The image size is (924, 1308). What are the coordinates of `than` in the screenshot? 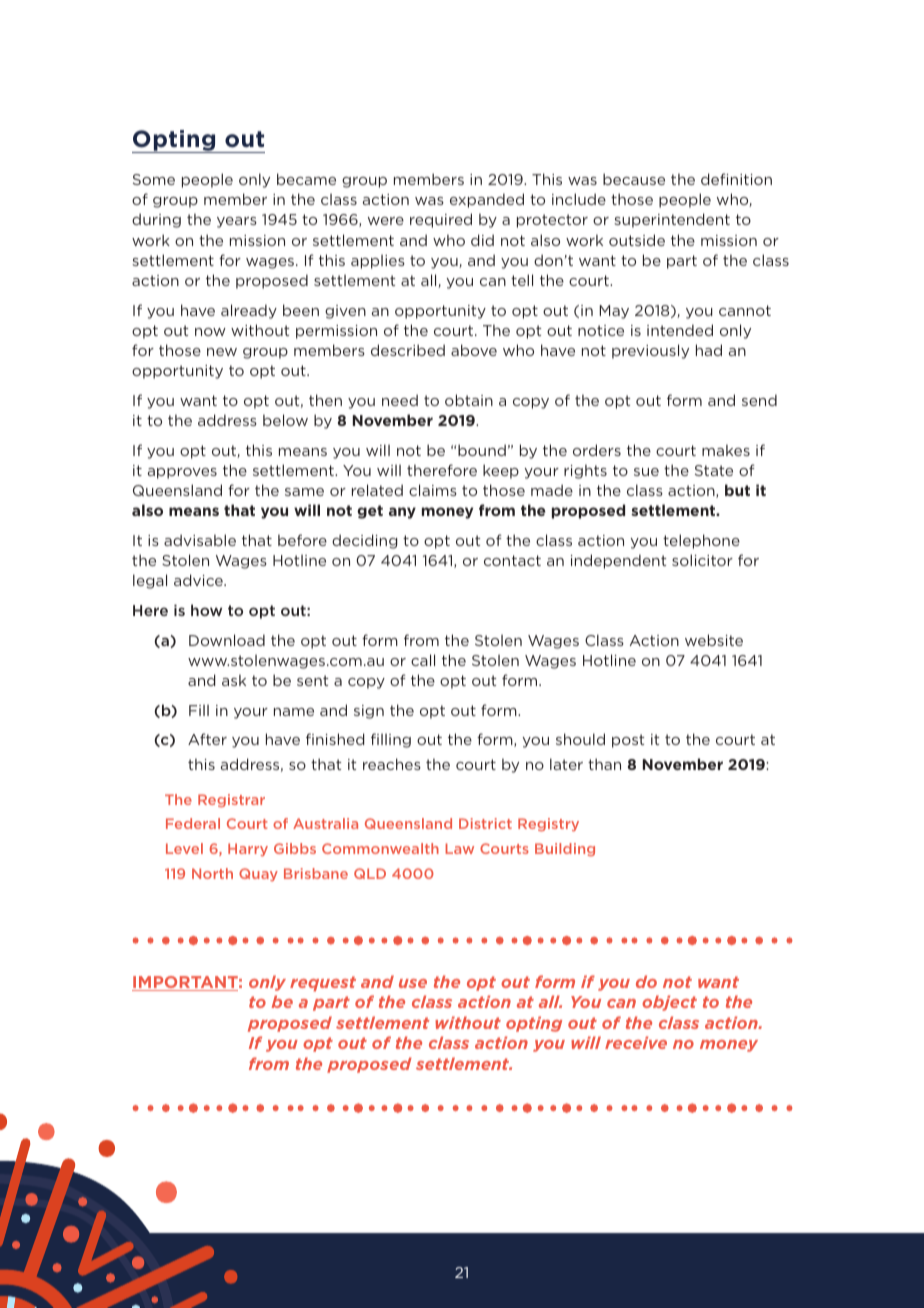 It's located at (604, 764).
